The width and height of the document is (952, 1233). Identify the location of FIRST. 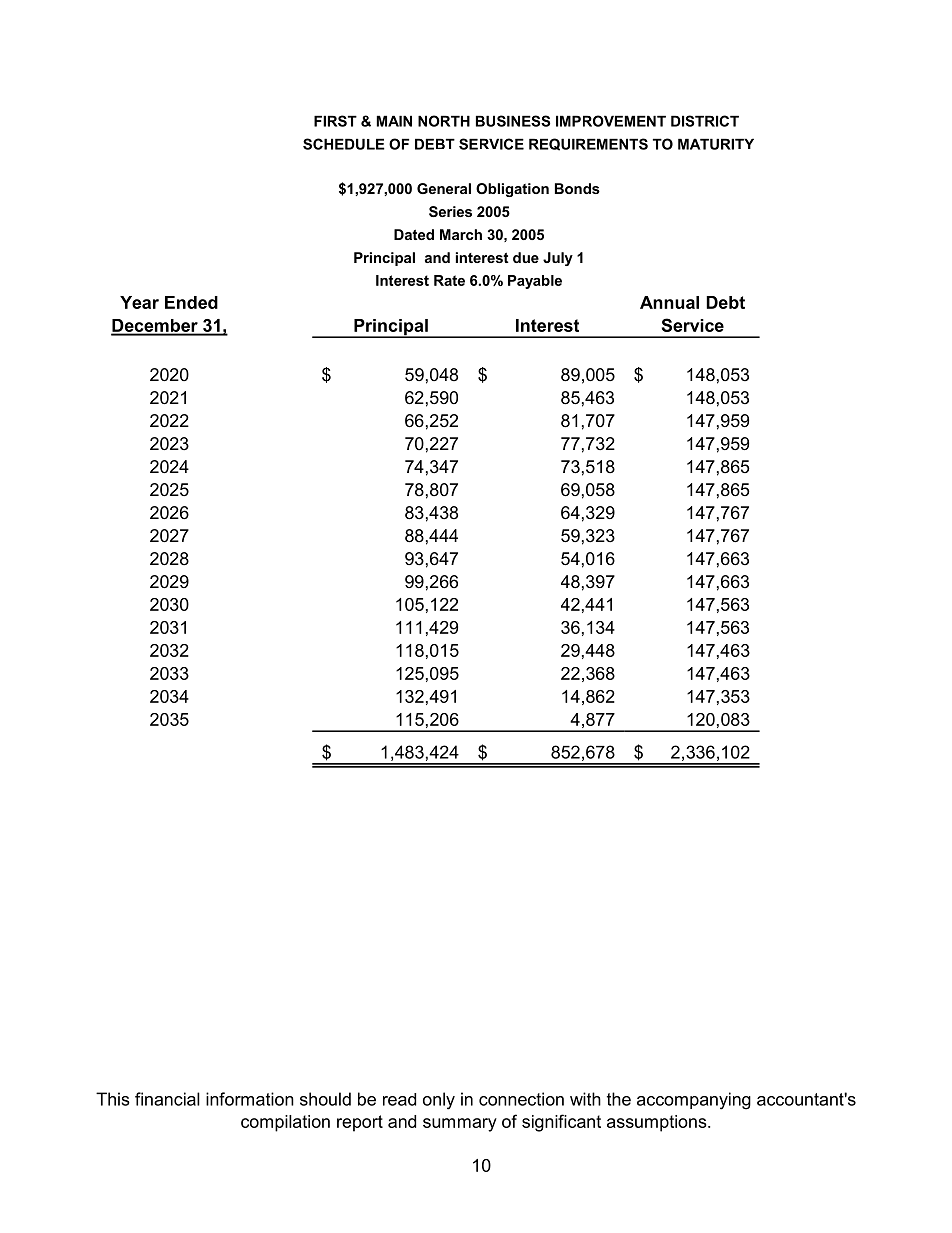
(335, 121).
